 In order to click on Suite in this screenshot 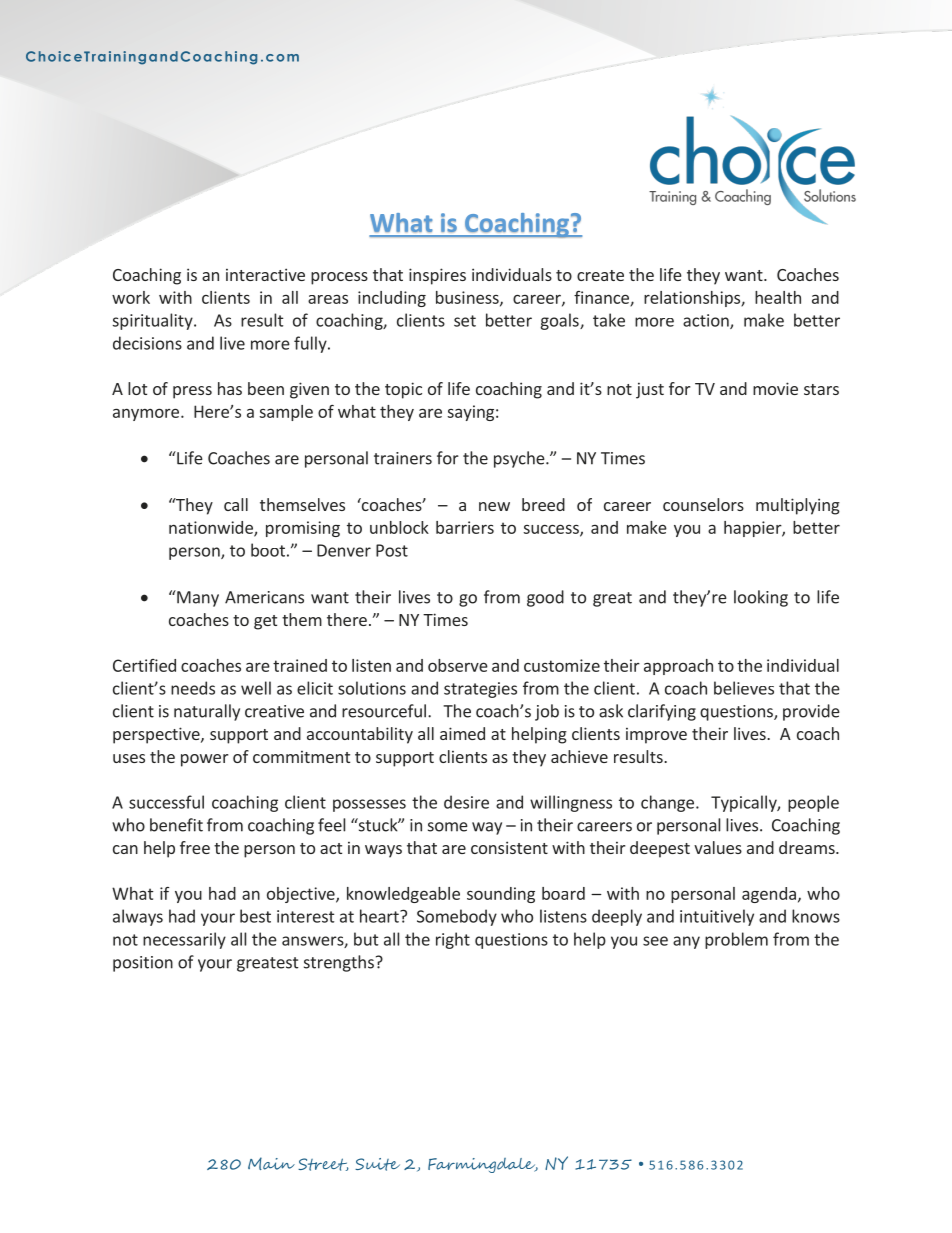, I will do `click(377, 1164)`.
